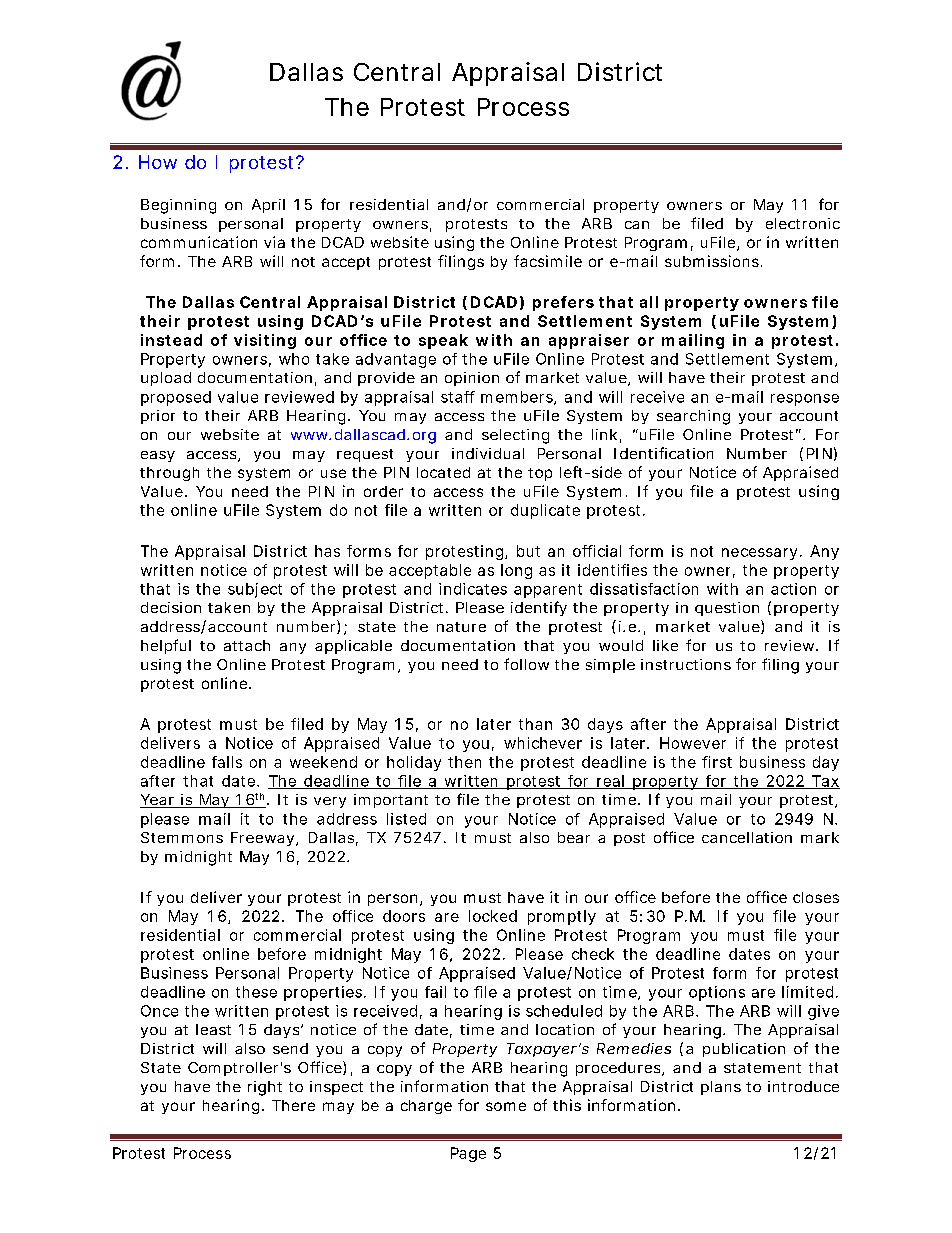  I want to click on necessary, so click(759, 554).
